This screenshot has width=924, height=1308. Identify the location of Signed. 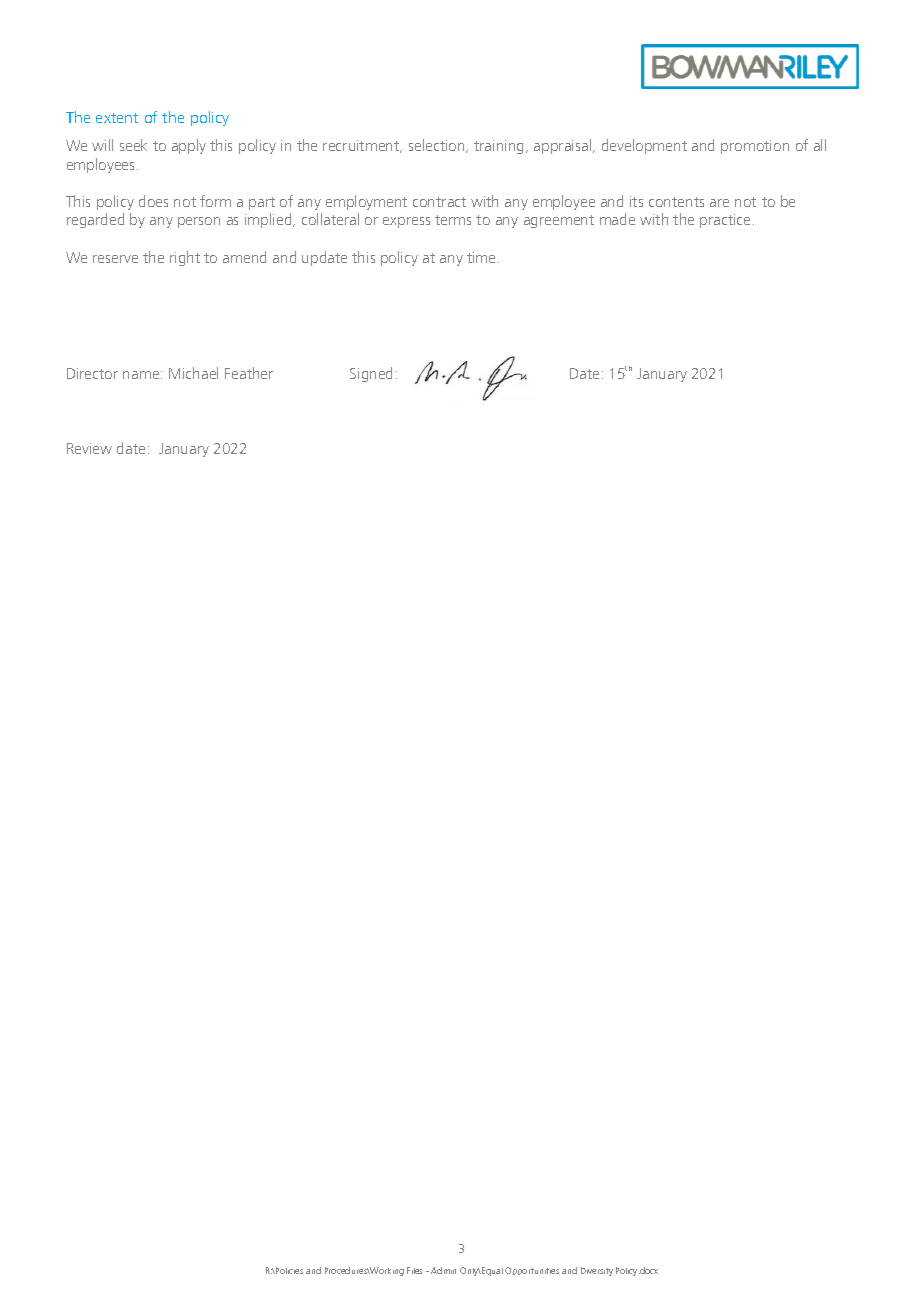
(371, 374).
